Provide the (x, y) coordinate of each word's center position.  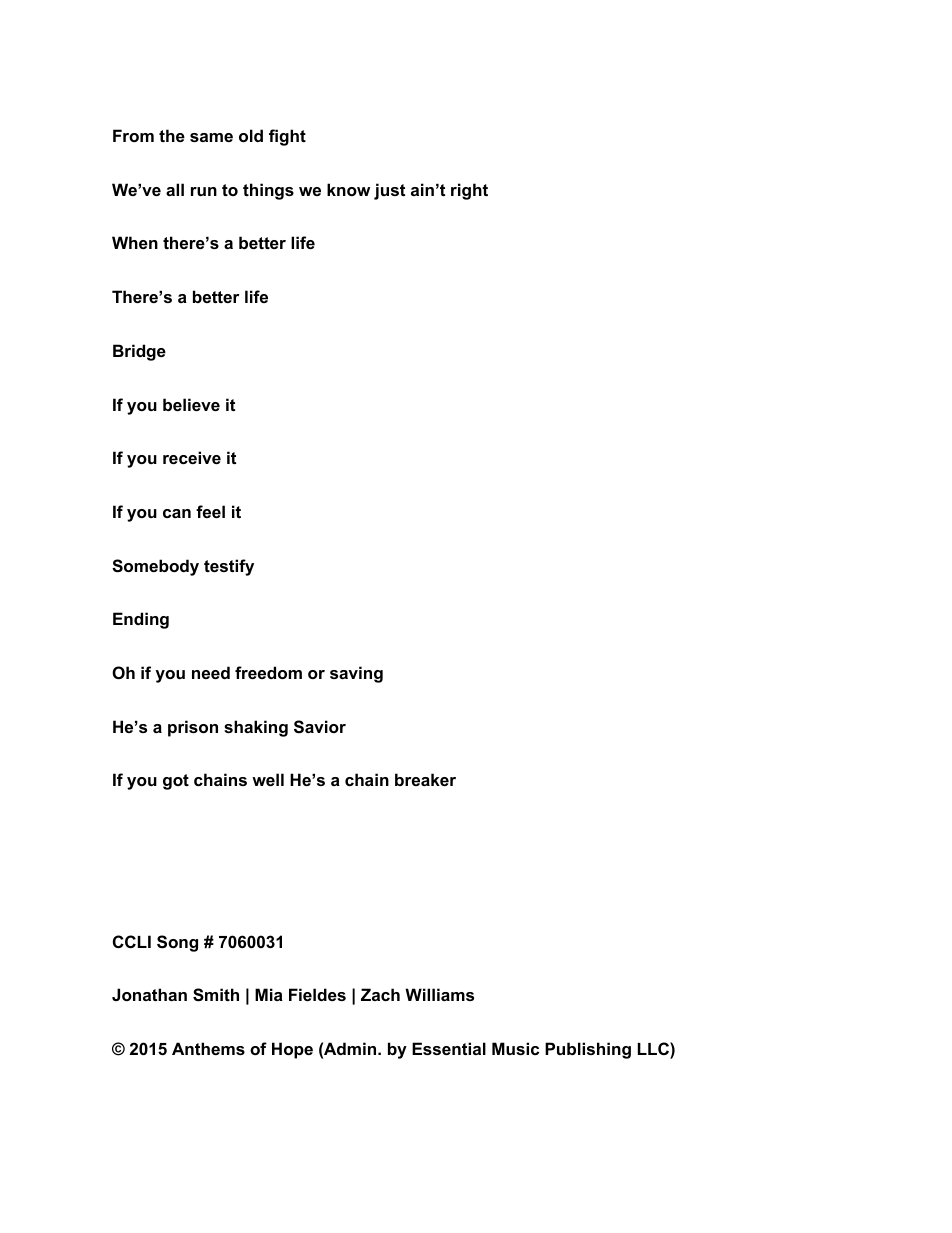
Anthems (208, 1048)
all (175, 189)
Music (515, 1048)
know (348, 189)
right (469, 191)
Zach (380, 994)
